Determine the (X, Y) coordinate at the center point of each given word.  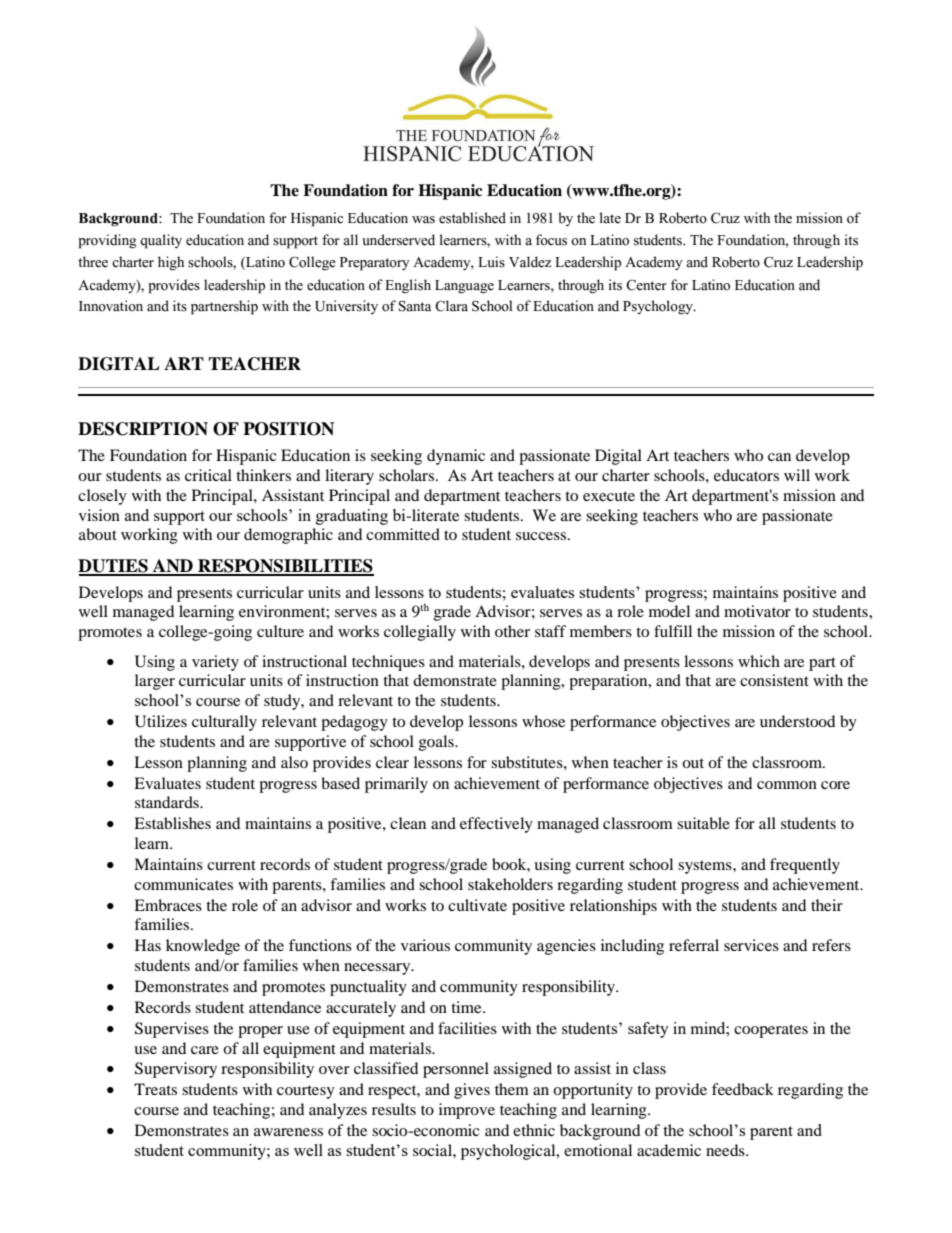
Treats (155, 1089)
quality (161, 241)
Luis (491, 262)
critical (208, 475)
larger (155, 682)
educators (746, 475)
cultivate (477, 905)
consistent (774, 680)
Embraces (168, 905)
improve (467, 1111)
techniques (388, 663)
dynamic (456, 457)
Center (646, 285)
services (751, 945)
